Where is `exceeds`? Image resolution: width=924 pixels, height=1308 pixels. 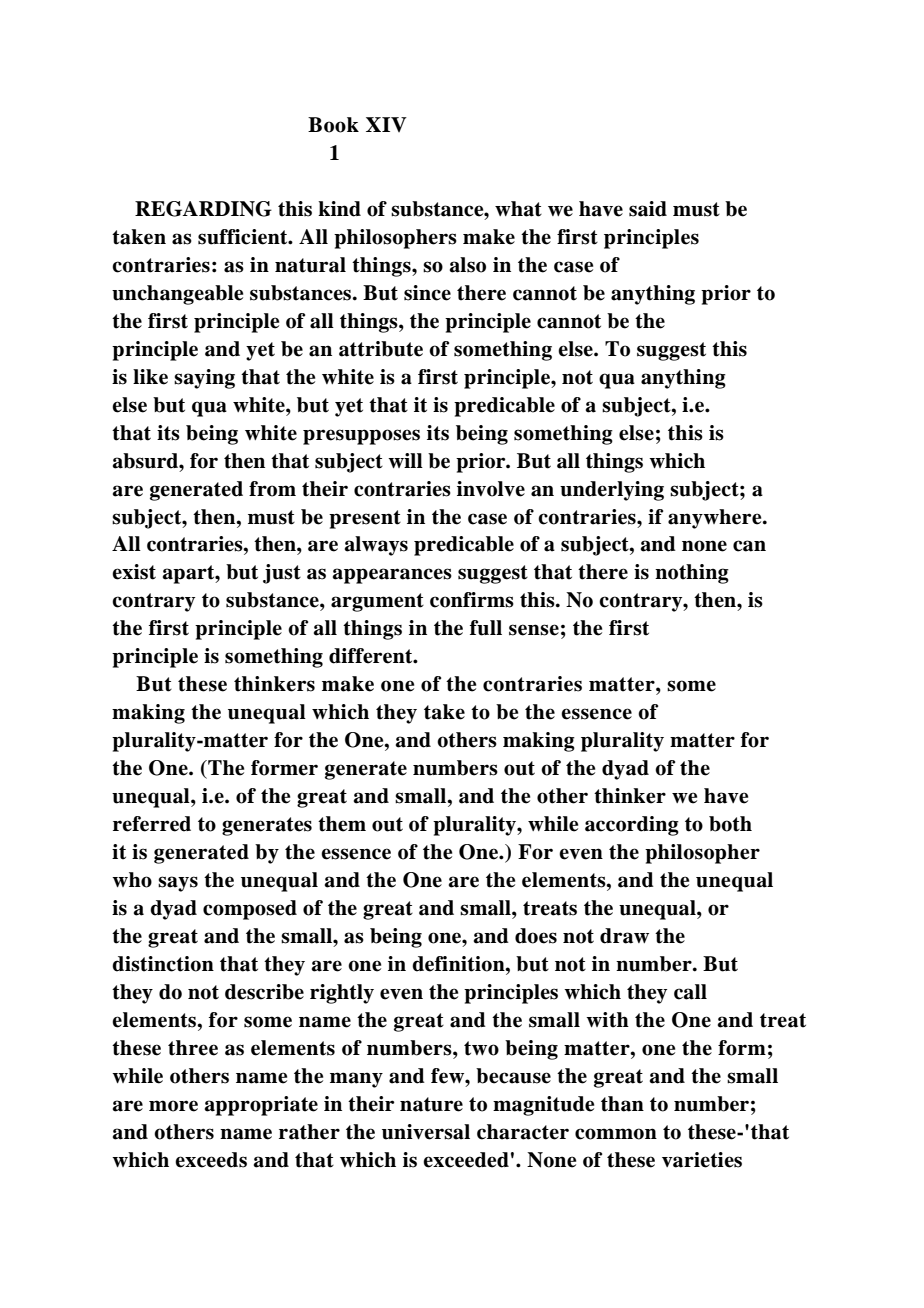 exceeds is located at coordinates (211, 1160).
